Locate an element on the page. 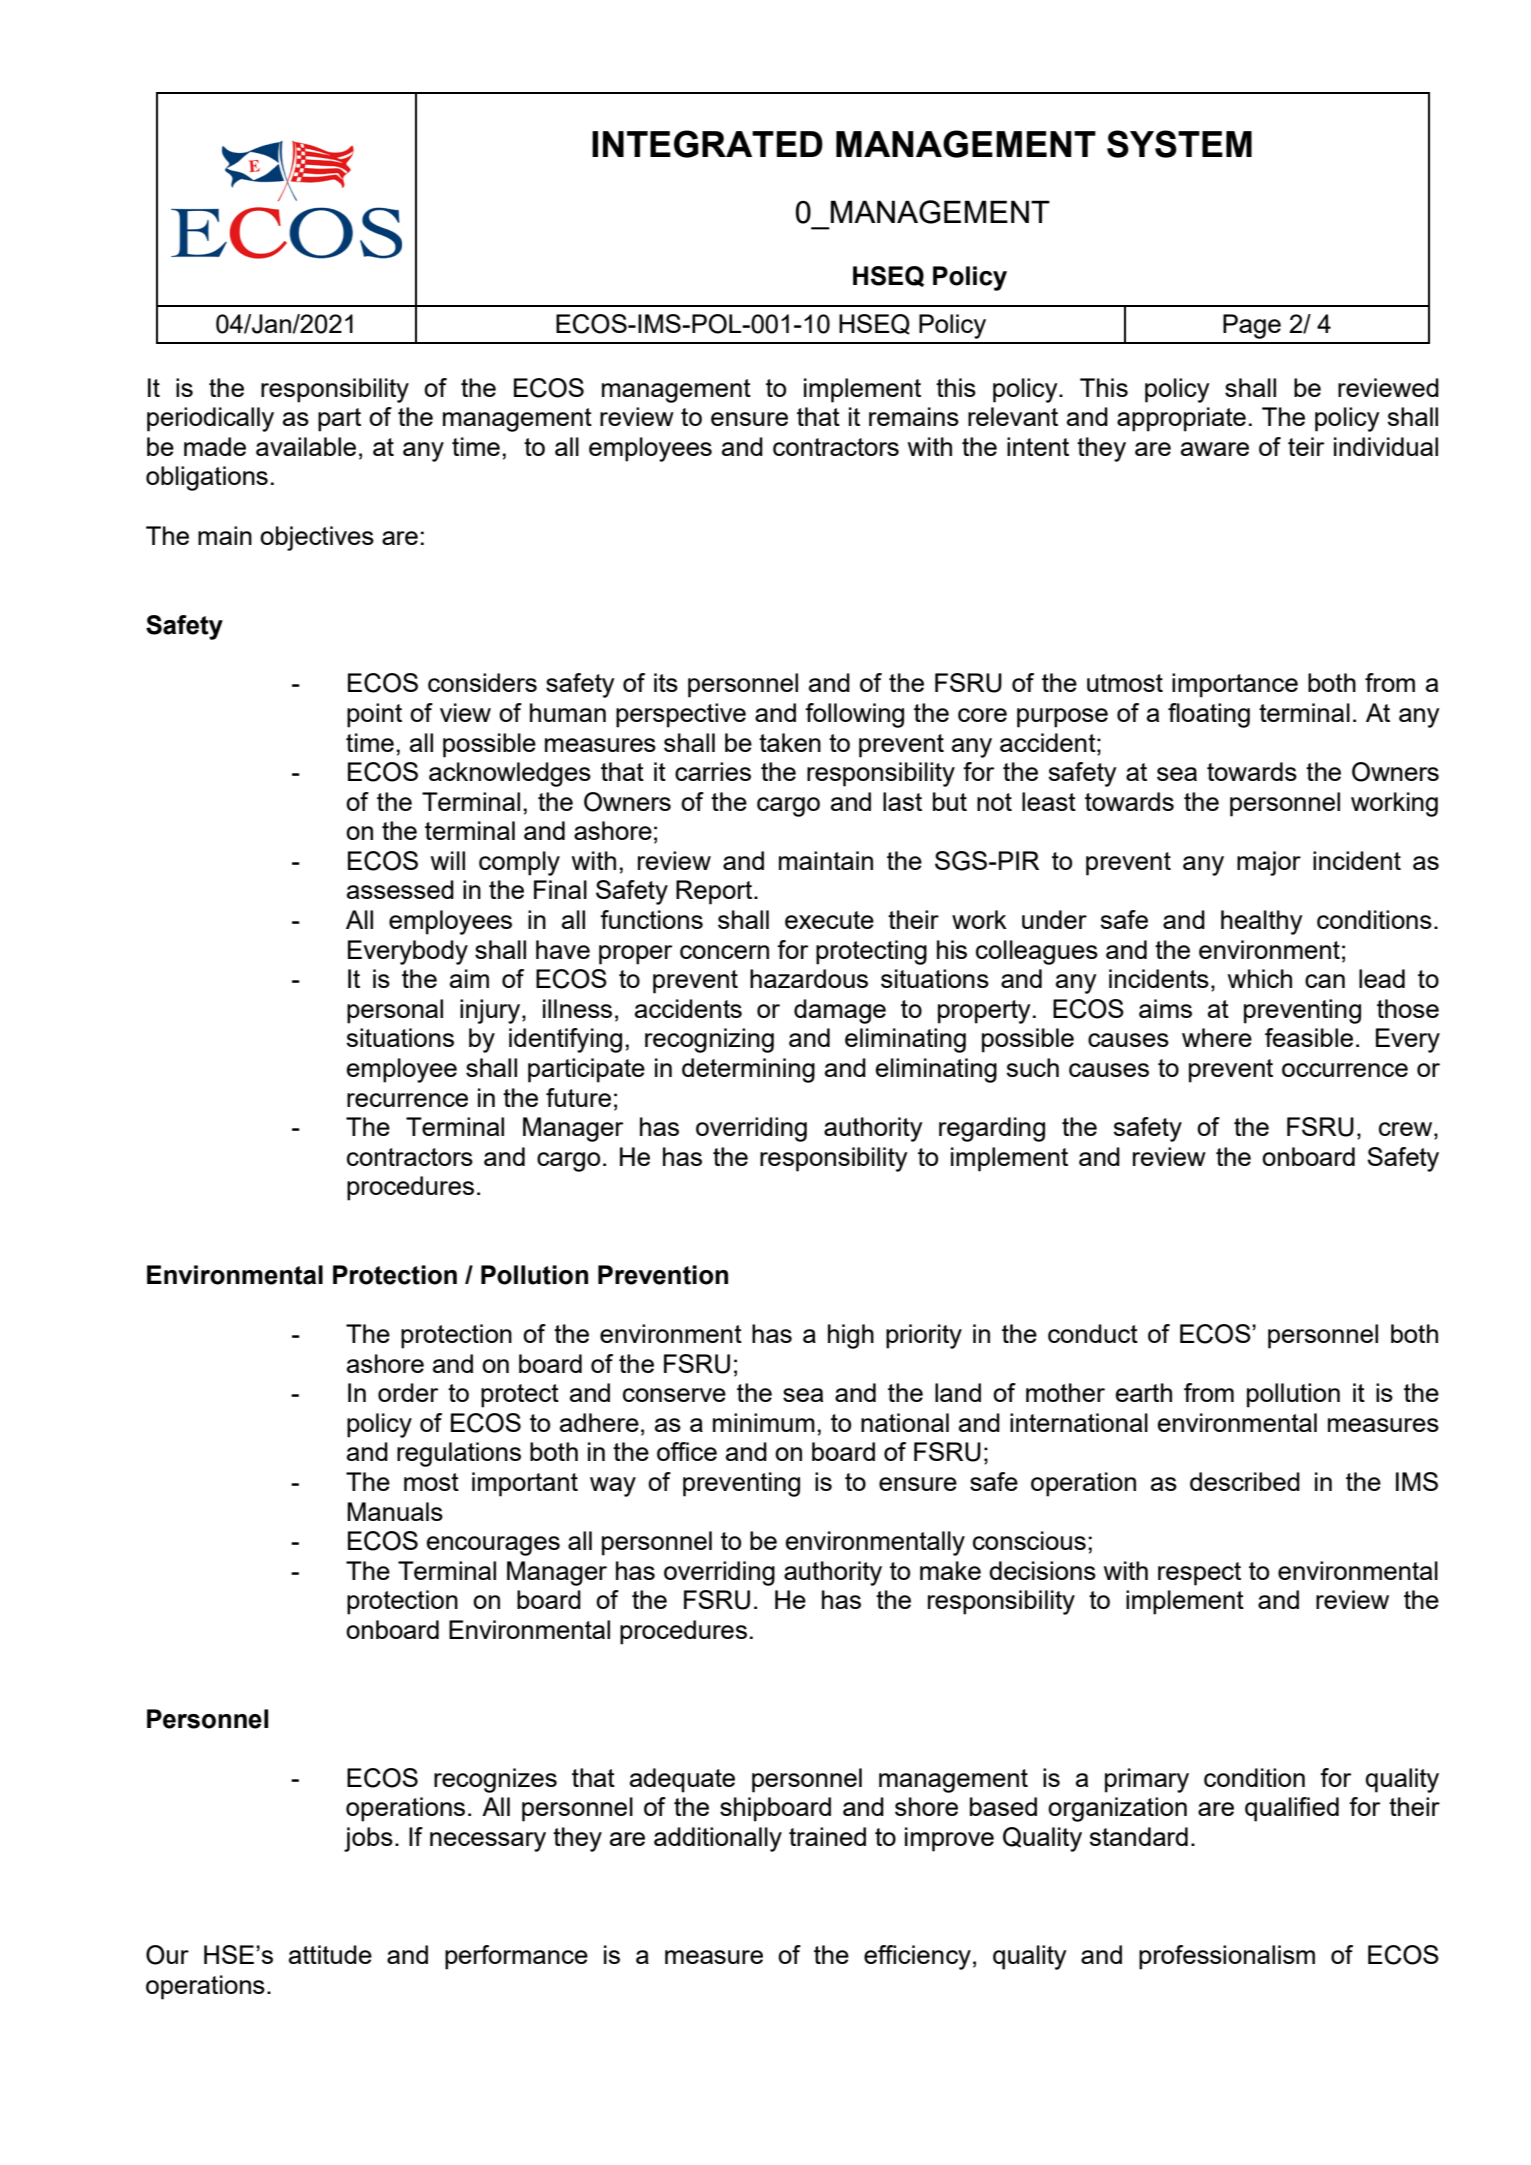 This document has height=2165, width=1531. SYSTEM is located at coordinates (1179, 144).
